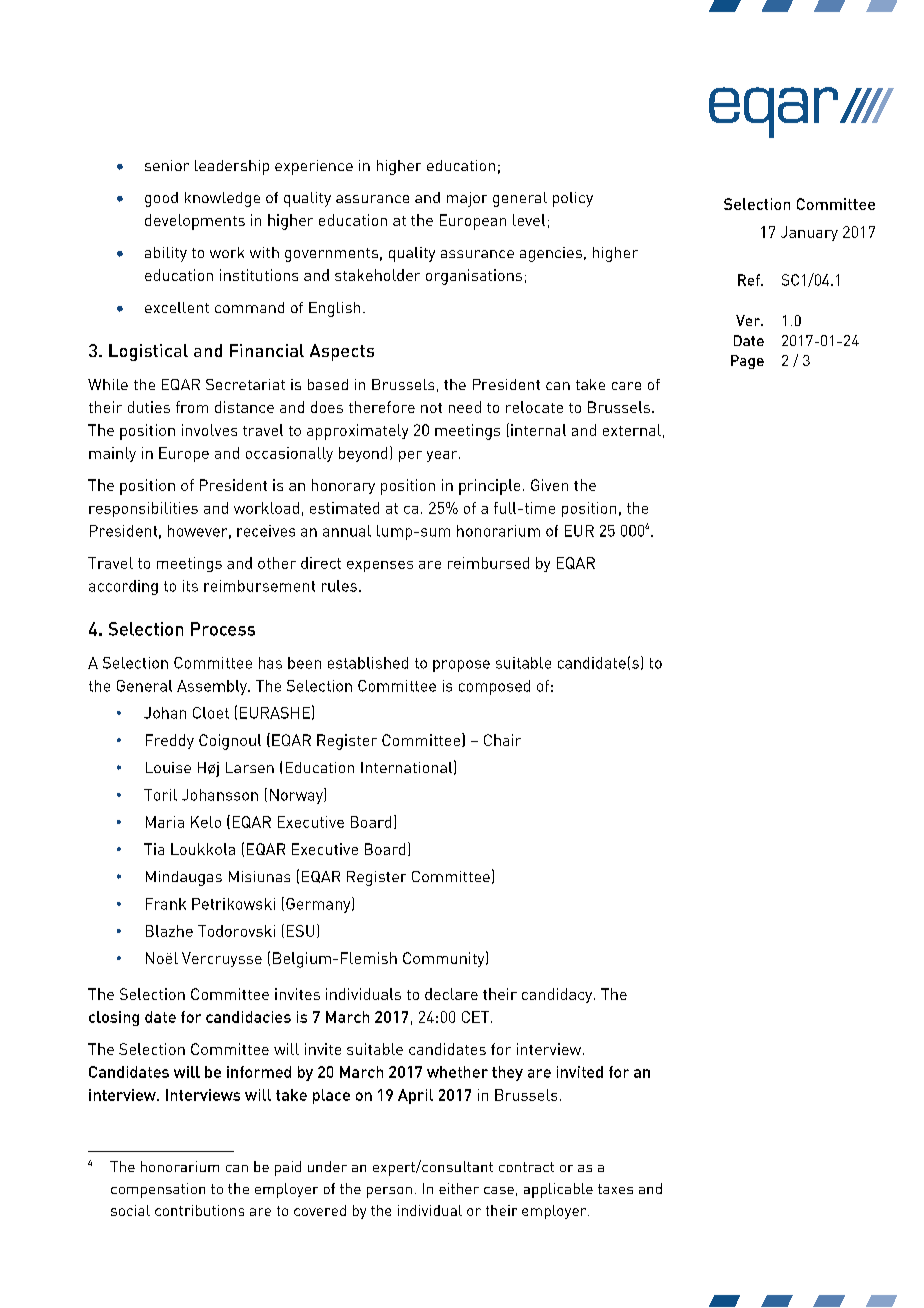 Image resolution: width=924 pixels, height=1308 pixels. I want to click on principle, so click(489, 487).
